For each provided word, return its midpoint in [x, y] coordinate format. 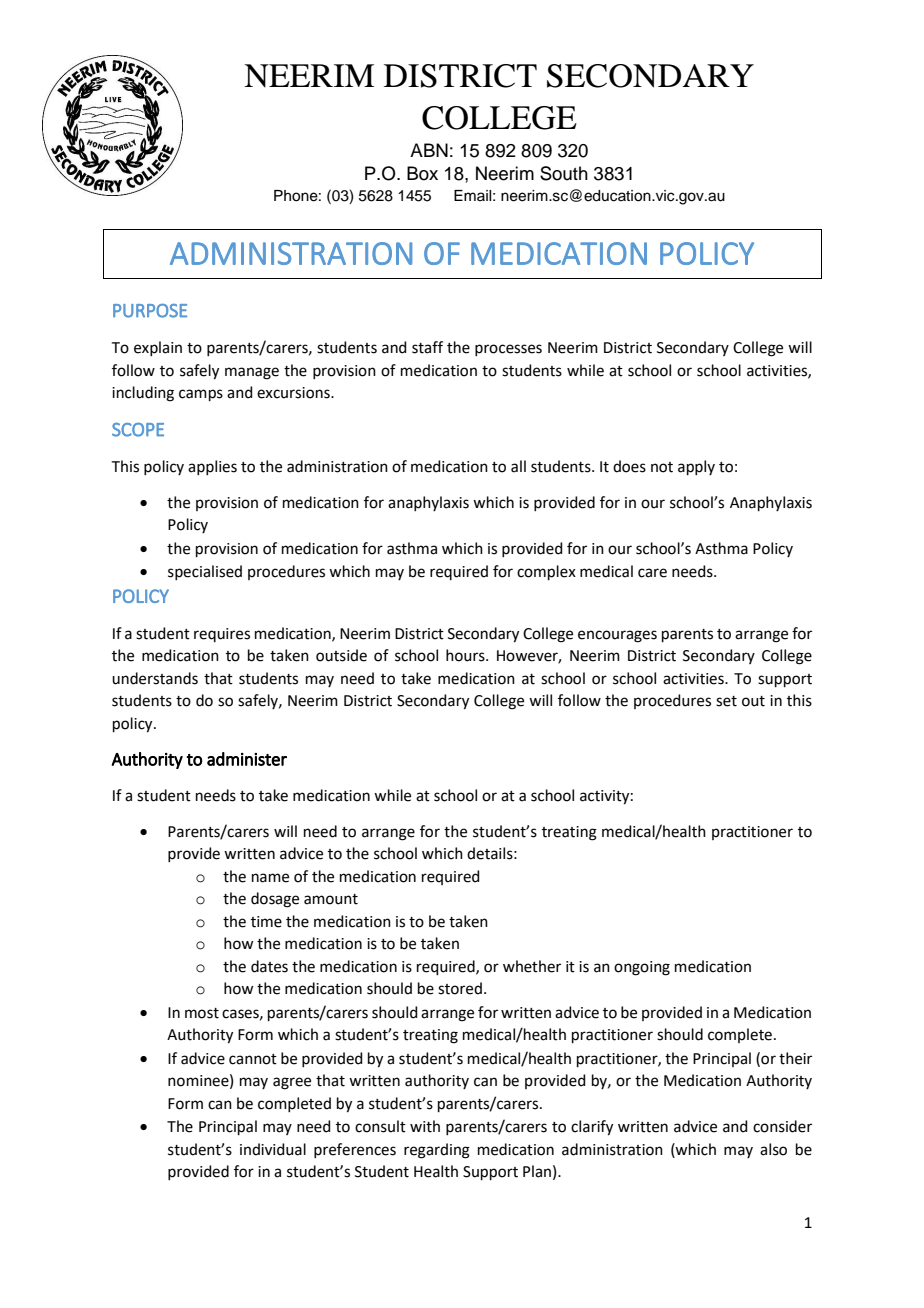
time [266, 922]
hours [466, 655]
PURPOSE [150, 311]
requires [222, 635]
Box [422, 173]
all [518, 466]
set [726, 701]
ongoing [642, 968]
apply [696, 467]
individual [273, 1149]
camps [201, 395]
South [564, 173]
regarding [437, 1151]
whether [532, 966]
